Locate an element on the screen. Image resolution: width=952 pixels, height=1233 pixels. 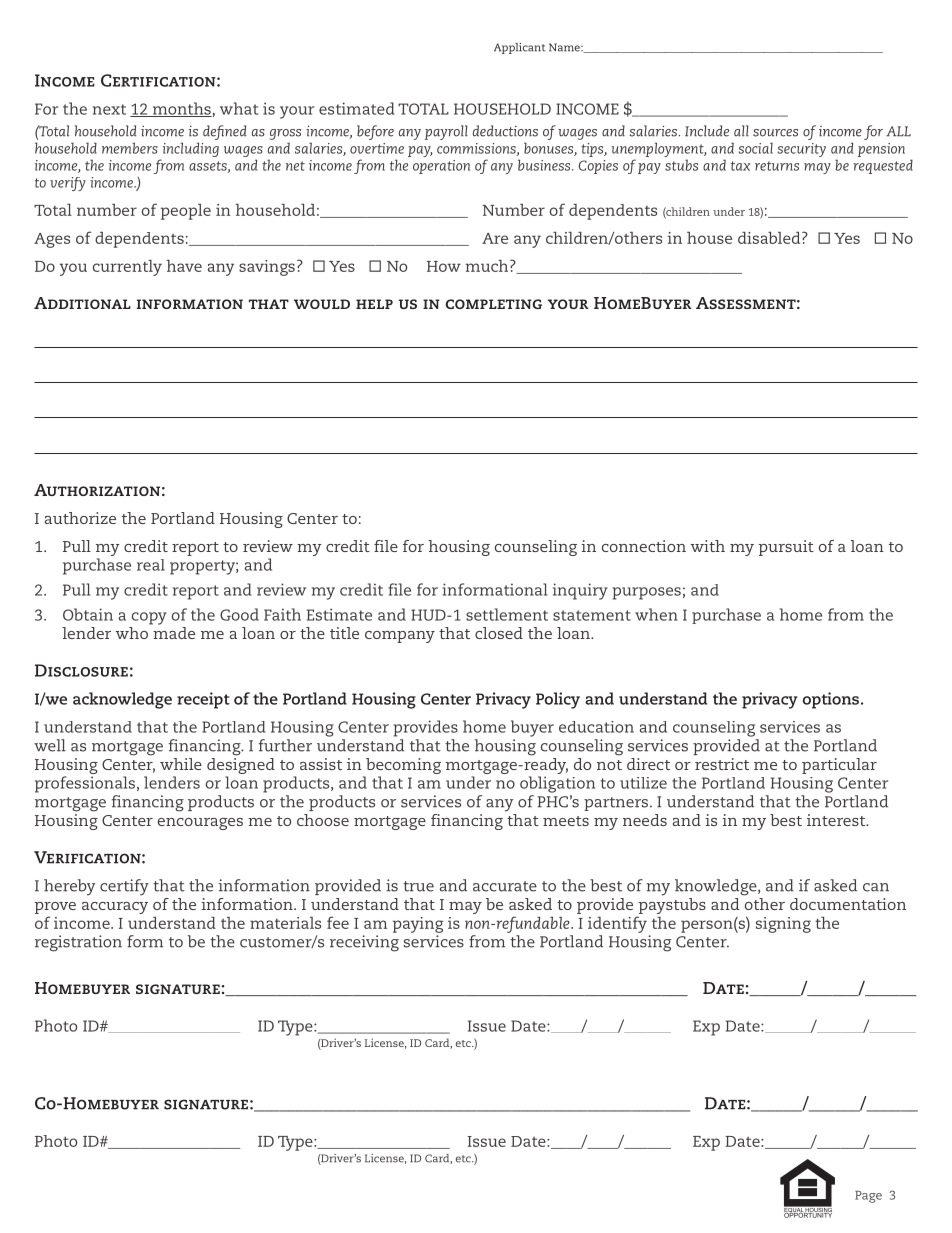
pursuit is located at coordinates (786, 548).
